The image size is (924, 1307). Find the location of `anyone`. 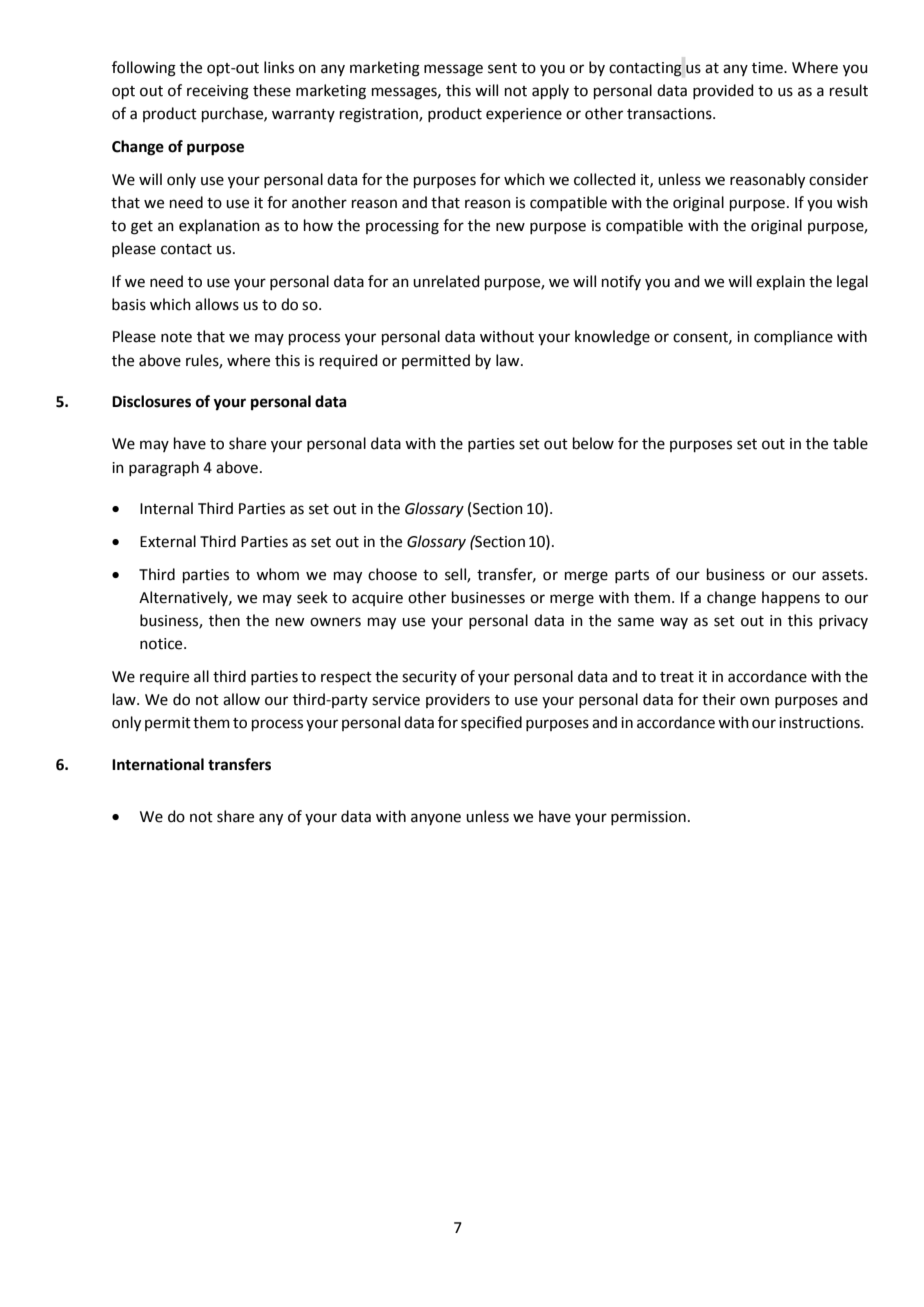

anyone is located at coordinates (436, 819).
